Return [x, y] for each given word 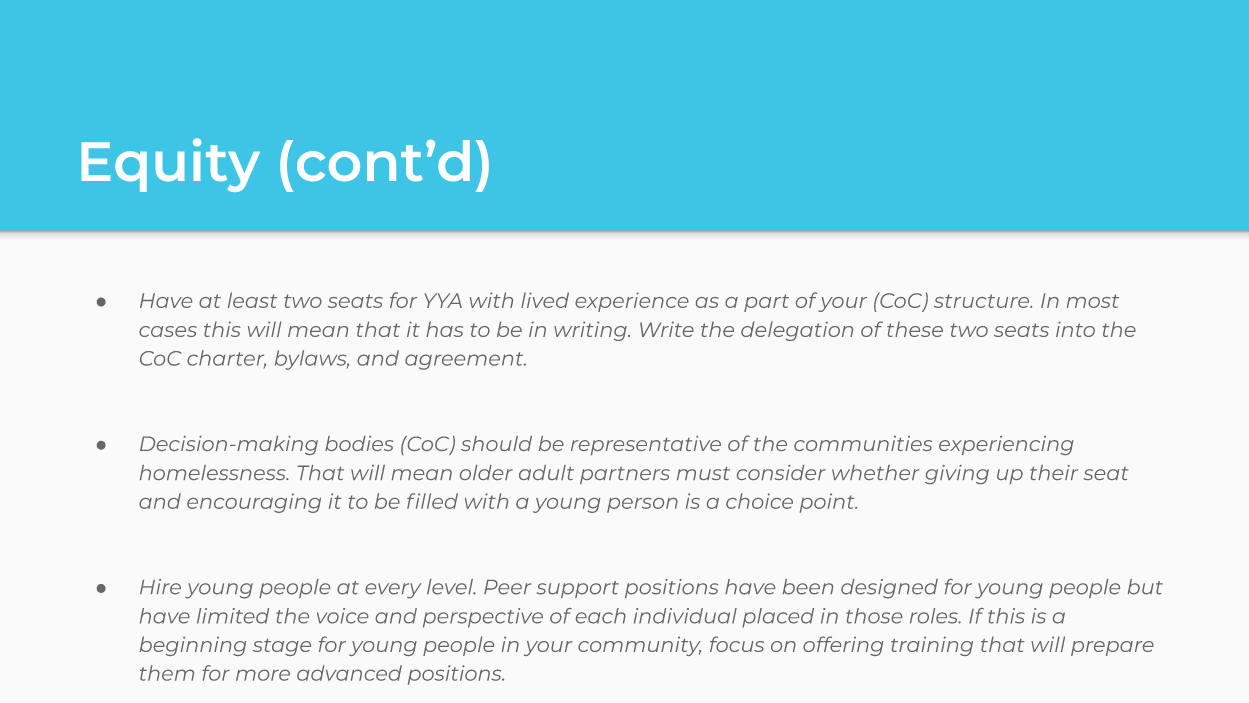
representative [646, 445]
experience [632, 302]
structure [983, 301]
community [639, 646]
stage [282, 647]
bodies [359, 443]
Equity [171, 165]
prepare [1112, 648]
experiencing [1006, 445]
